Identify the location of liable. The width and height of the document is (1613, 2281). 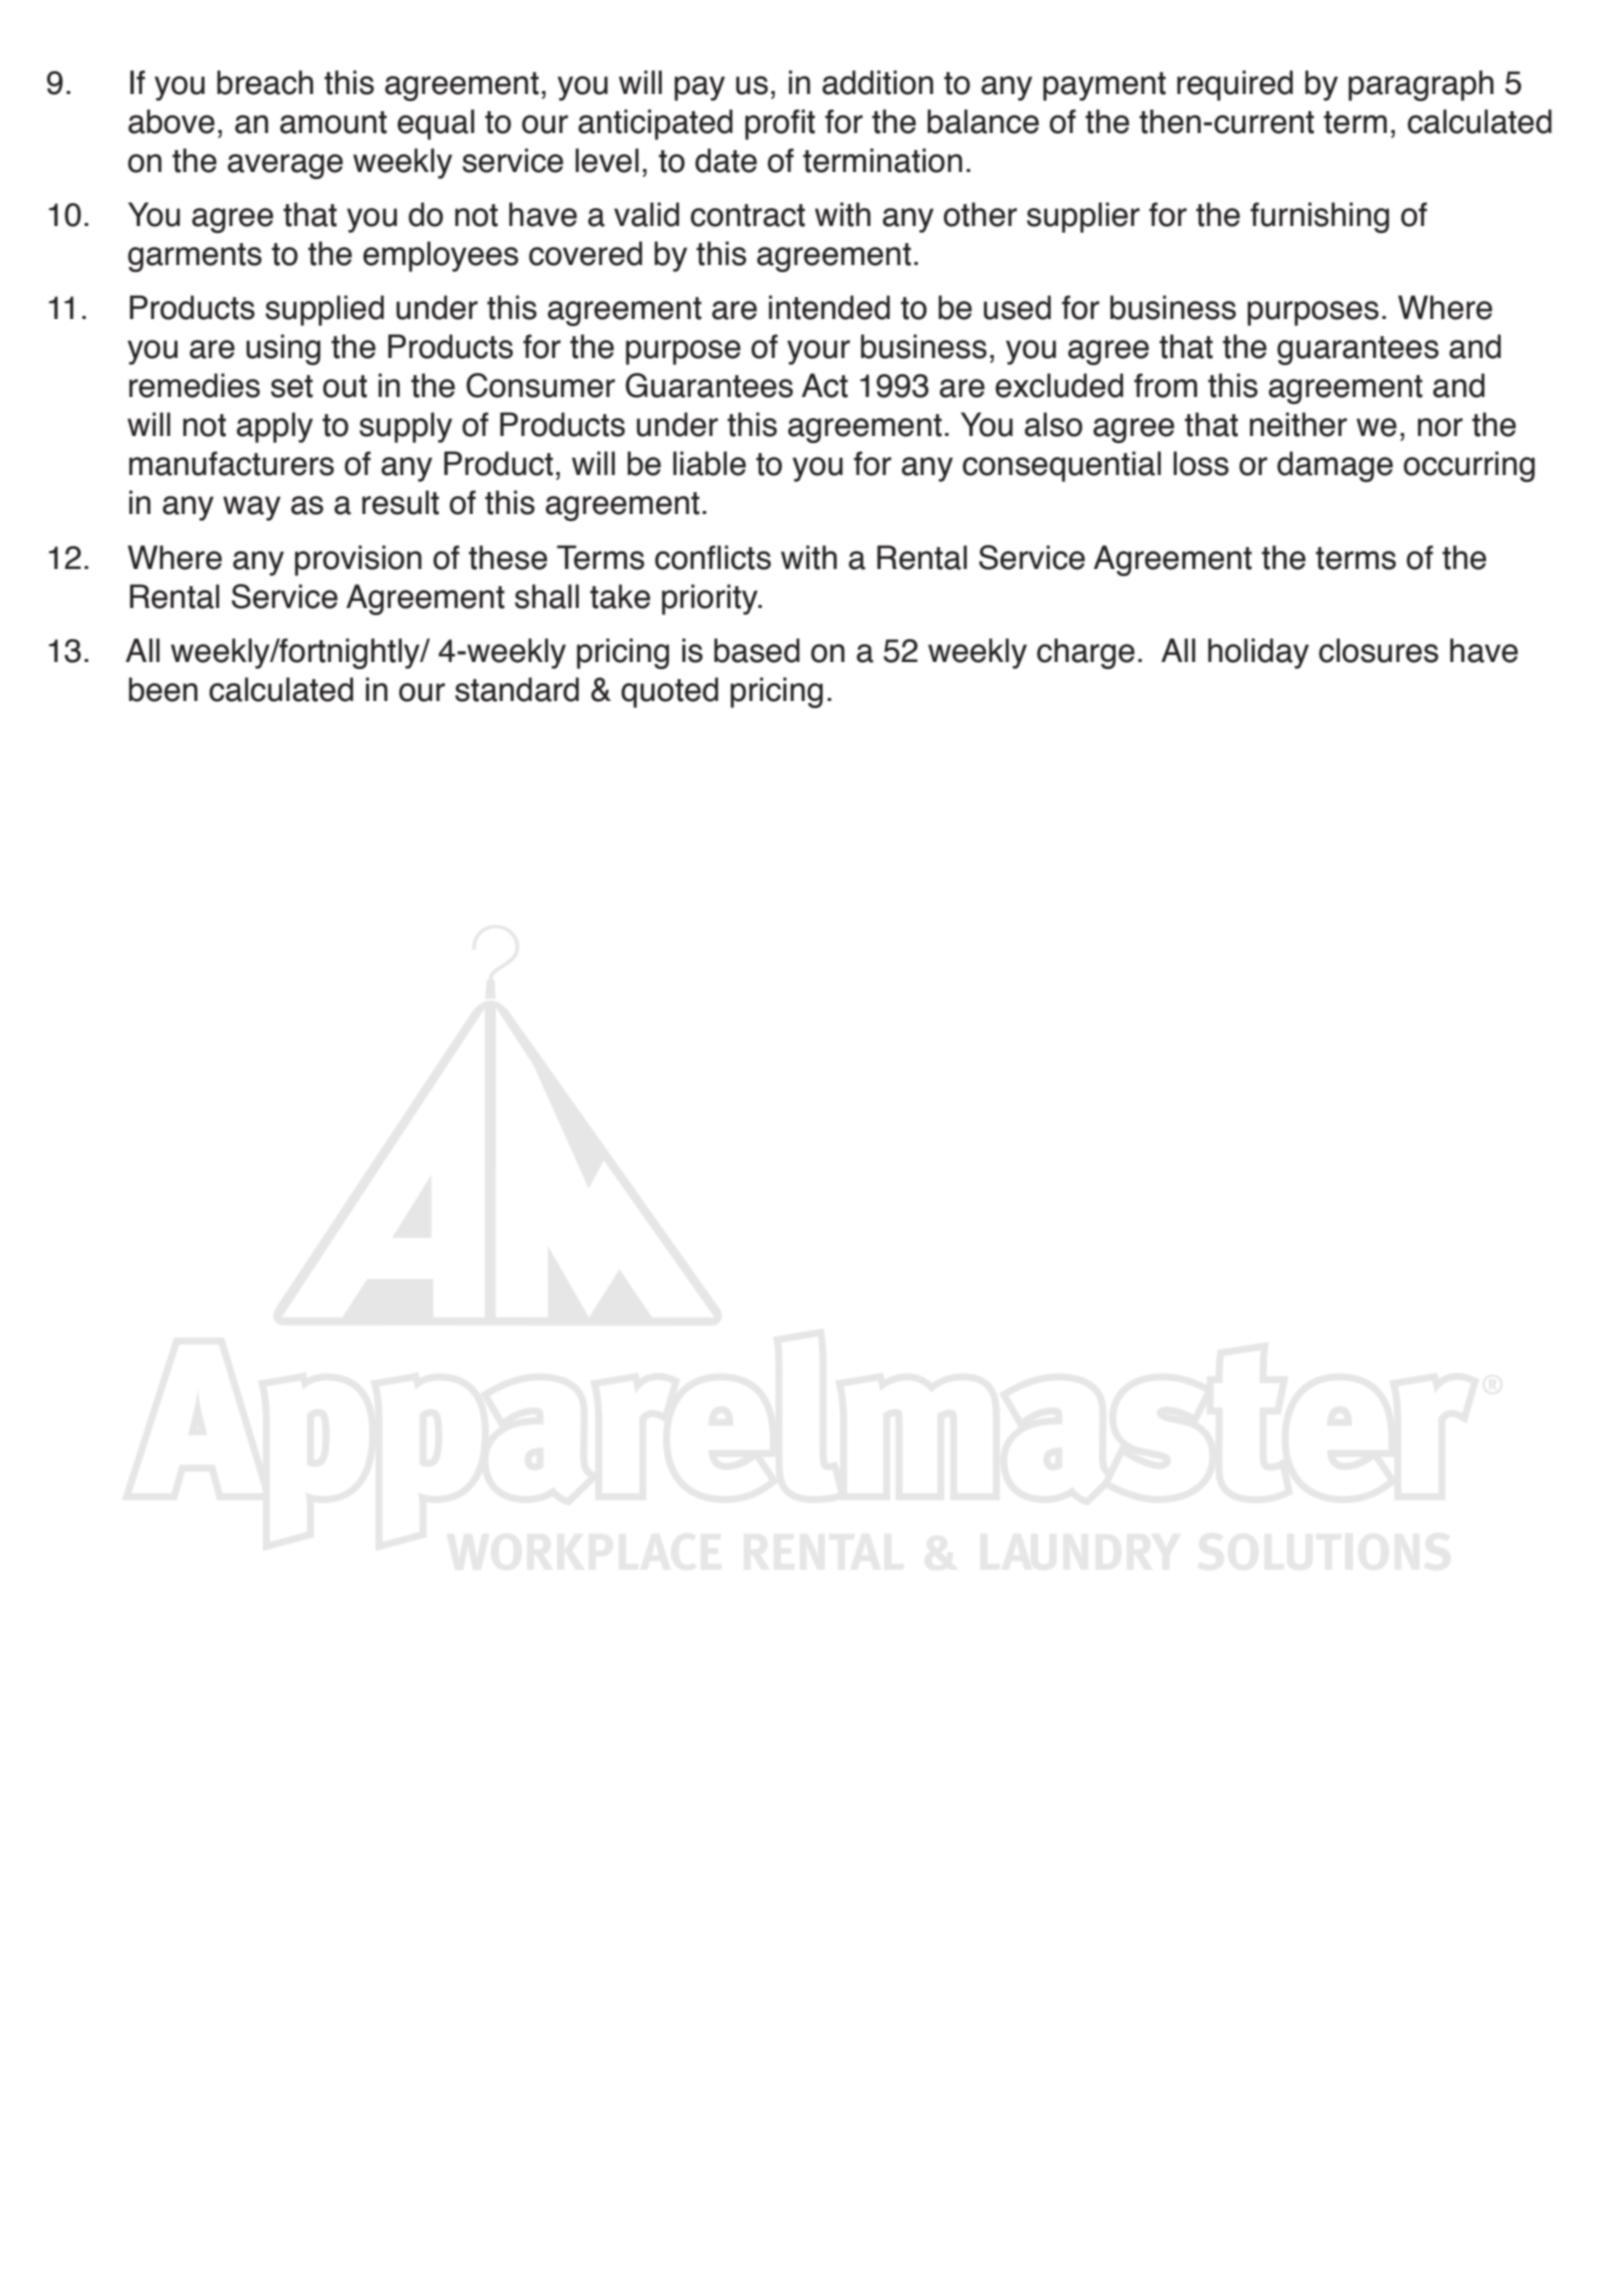
(709, 463).
